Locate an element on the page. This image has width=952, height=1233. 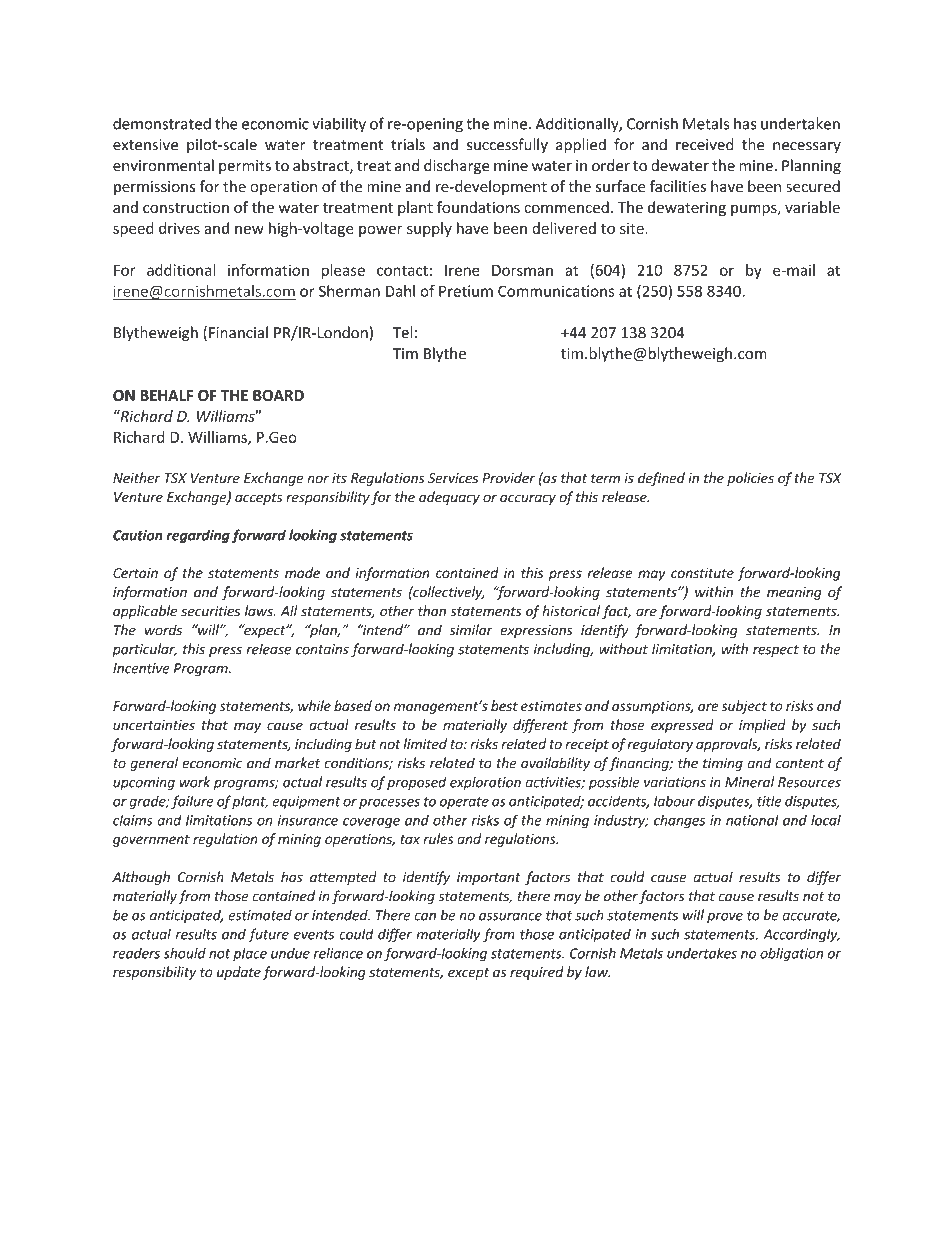
successfully is located at coordinates (507, 146).
